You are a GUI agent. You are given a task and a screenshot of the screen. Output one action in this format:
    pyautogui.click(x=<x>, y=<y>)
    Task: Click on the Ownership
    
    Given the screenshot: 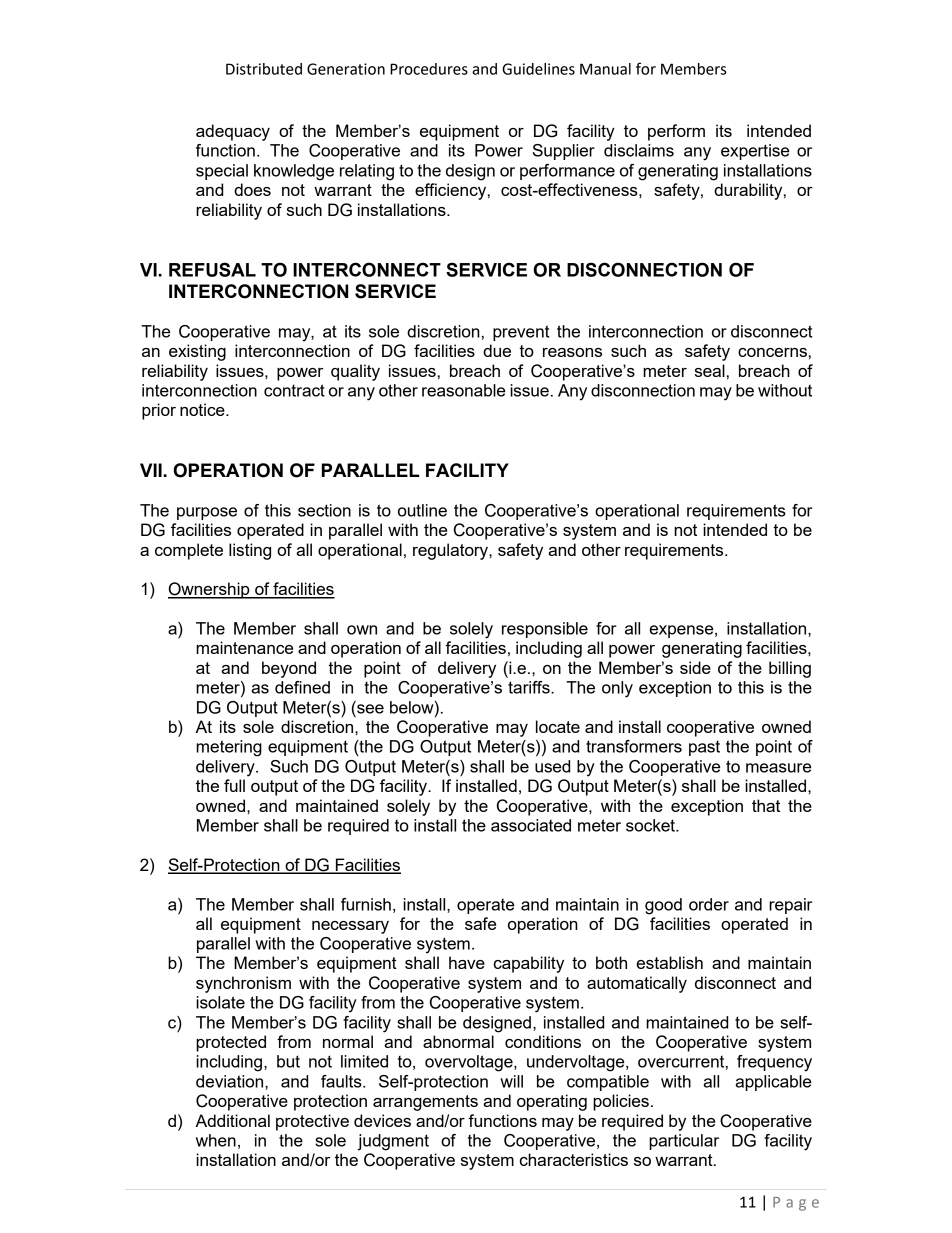 What is the action you would take?
    pyautogui.click(x=210, y=590)
